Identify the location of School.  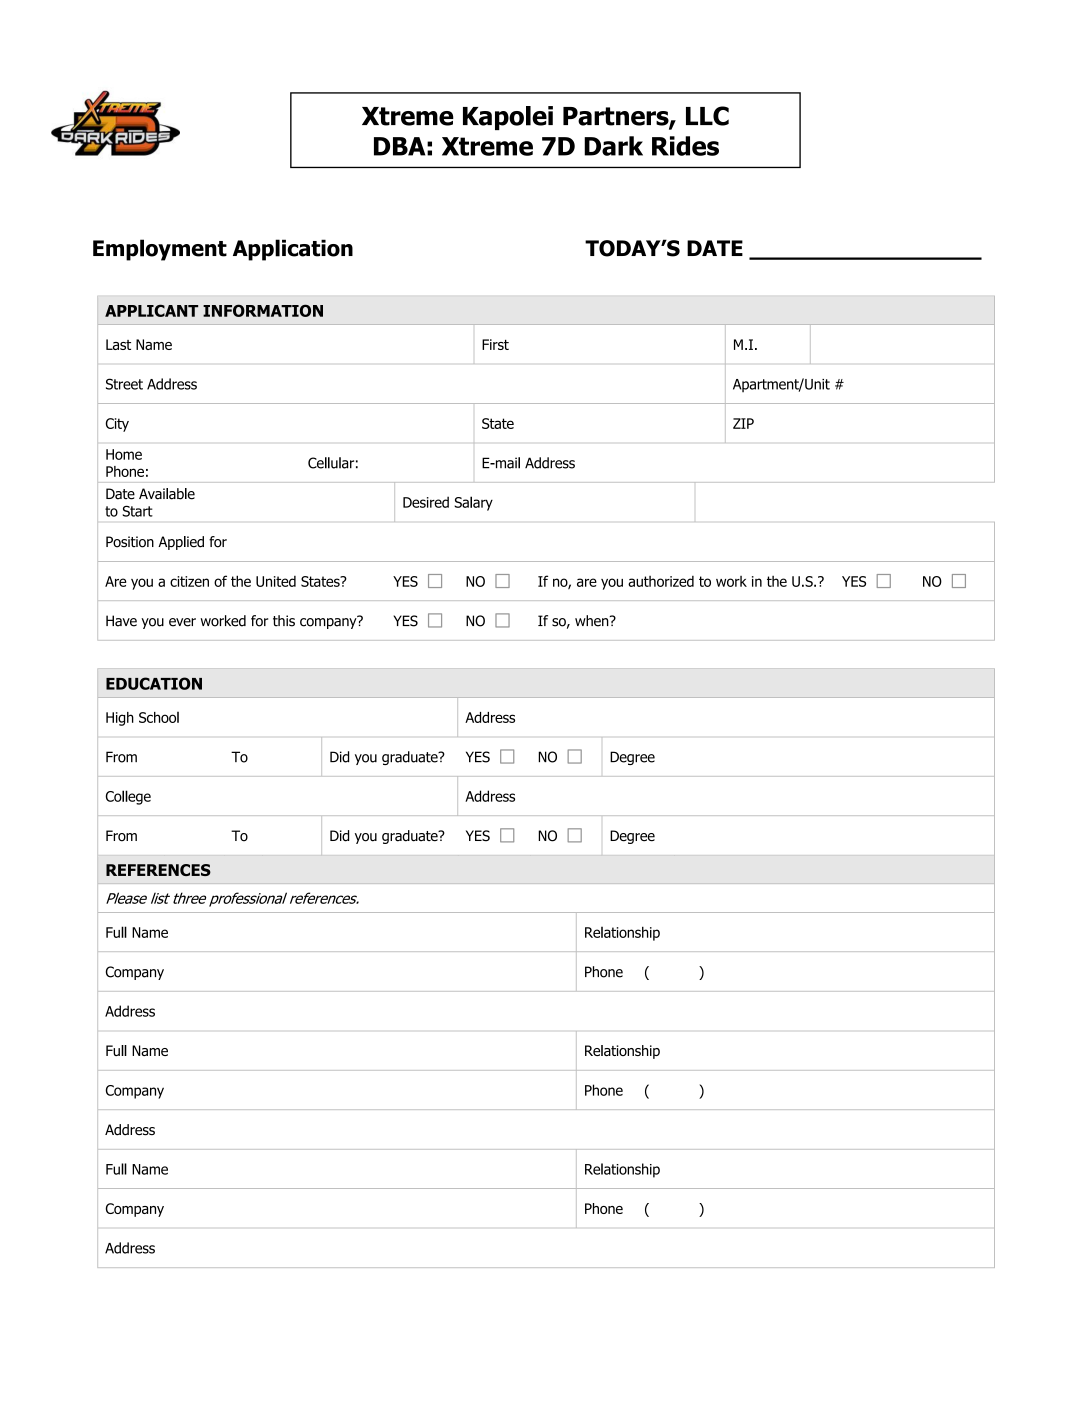
(159, 717).
